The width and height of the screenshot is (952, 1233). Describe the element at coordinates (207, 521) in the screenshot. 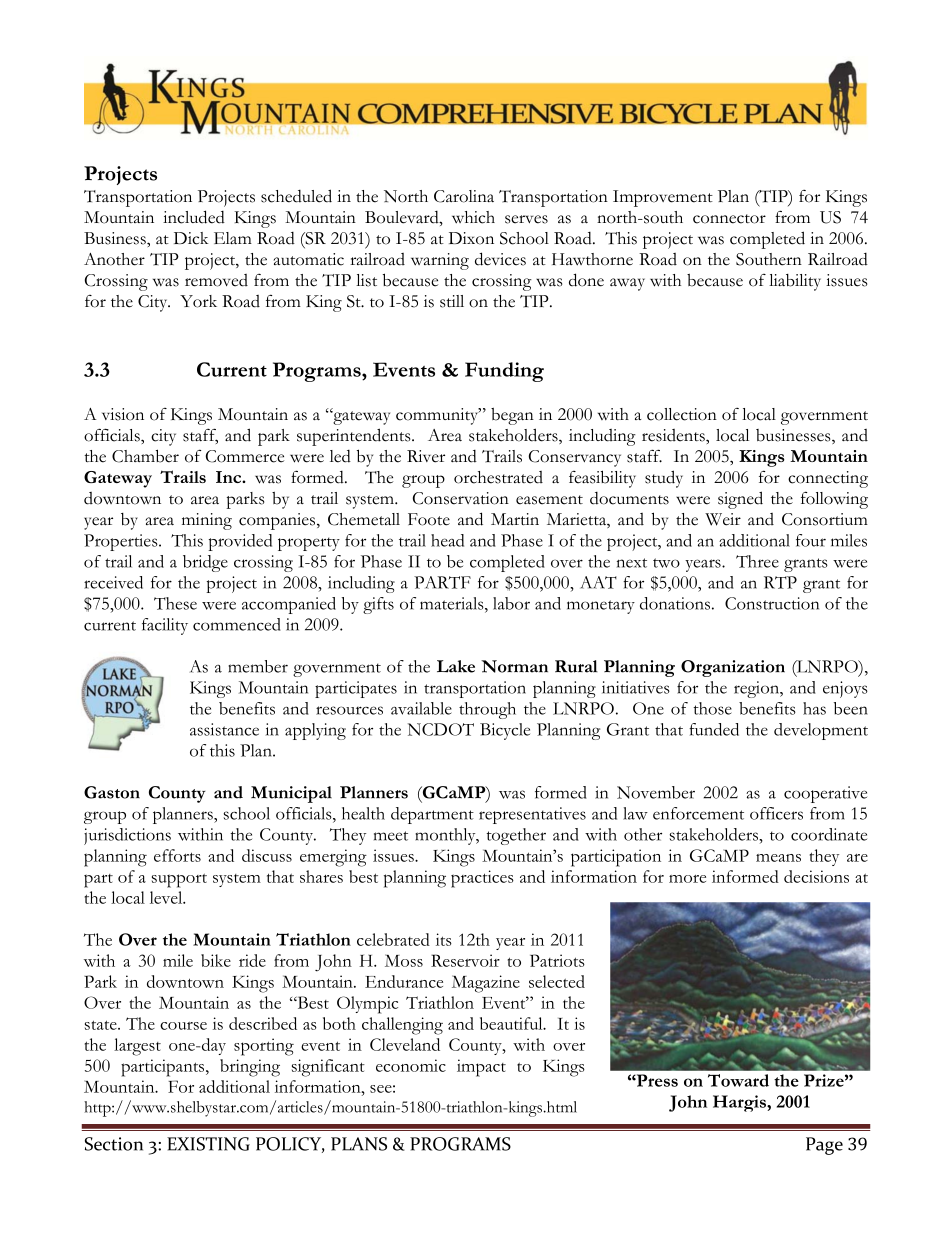

I see `mining` at that location.
